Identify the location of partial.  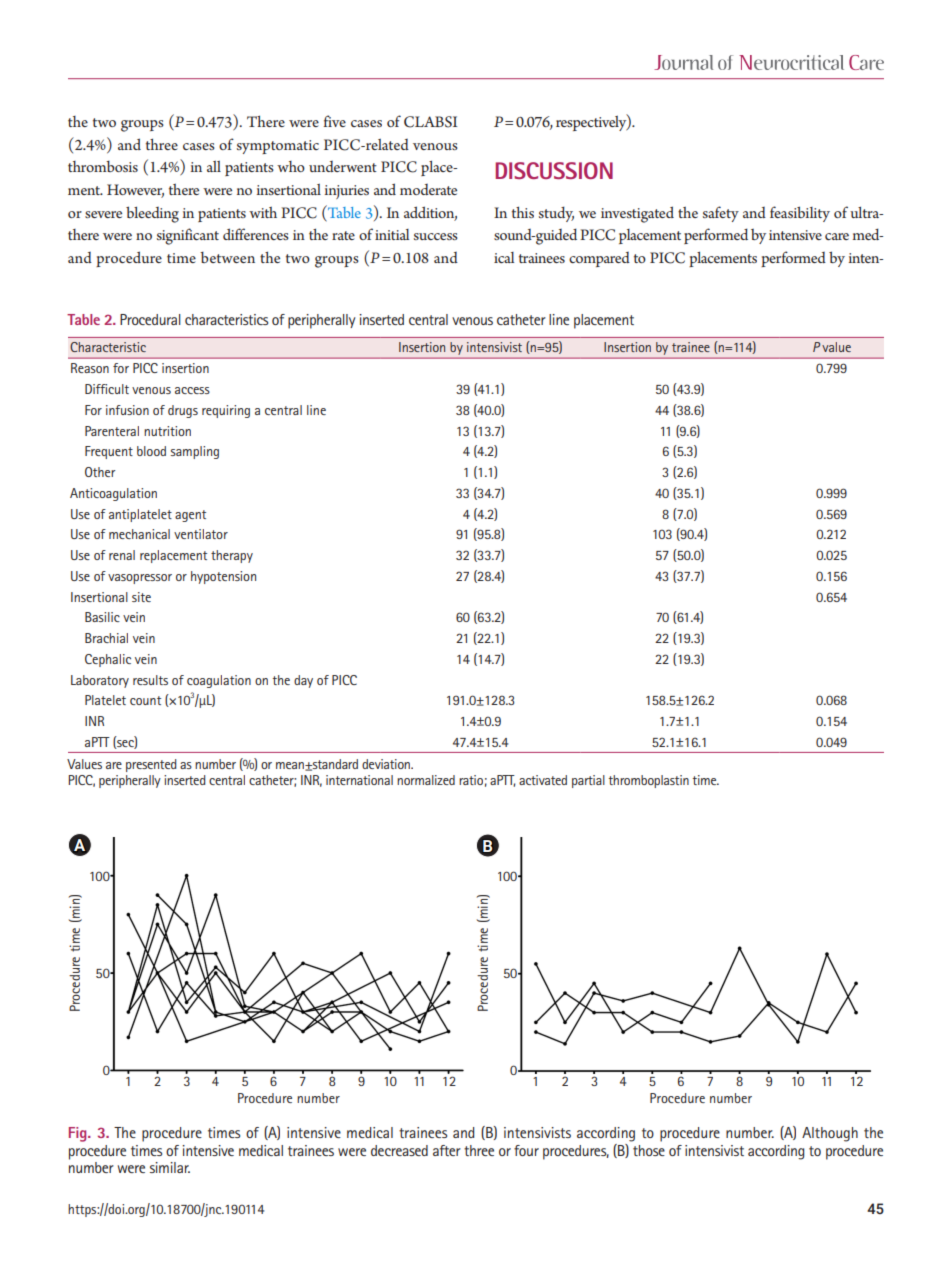
(588, 781).
